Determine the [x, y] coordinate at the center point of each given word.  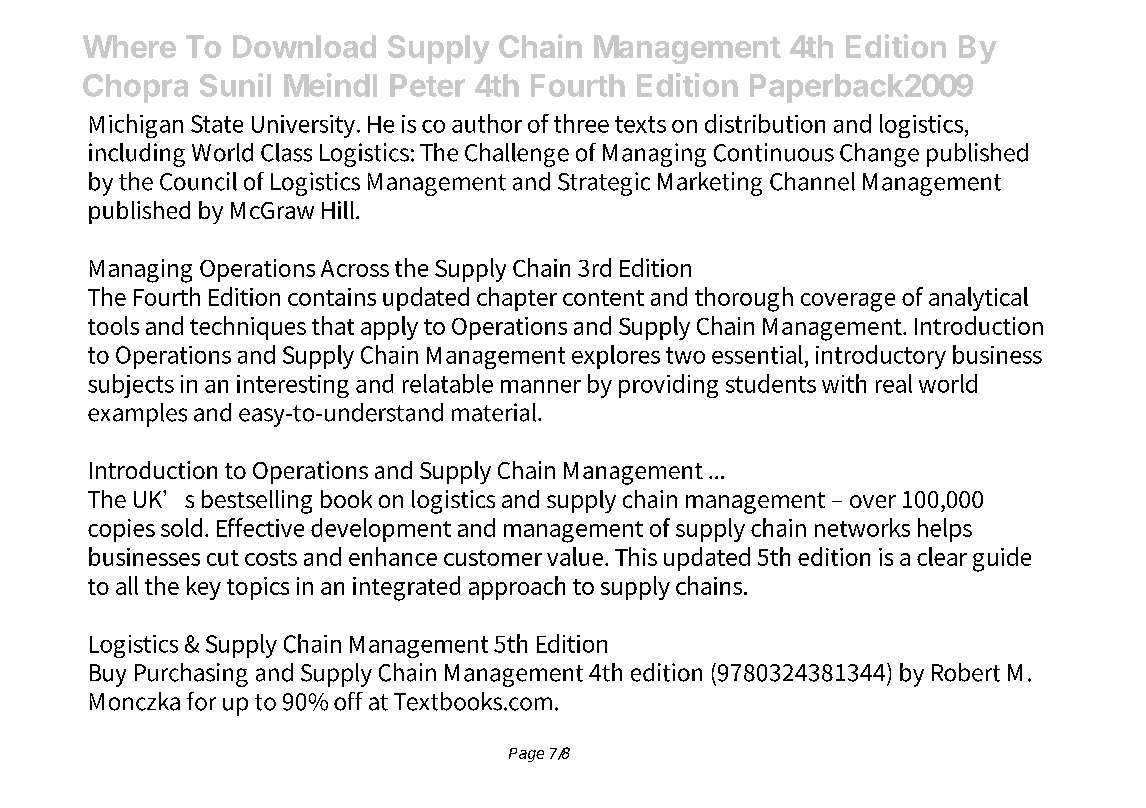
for [201, 701]
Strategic [604, 184]
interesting [293, 386]
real [894, 383]
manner [541, 386]
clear [942, 556]
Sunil [235, 85]
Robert [966, 672]
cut [223, 558]
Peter [427, 85]
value [576, 556]
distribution [765, 123]
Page [526, 755]
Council [198, 181]
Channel [812, 181]
